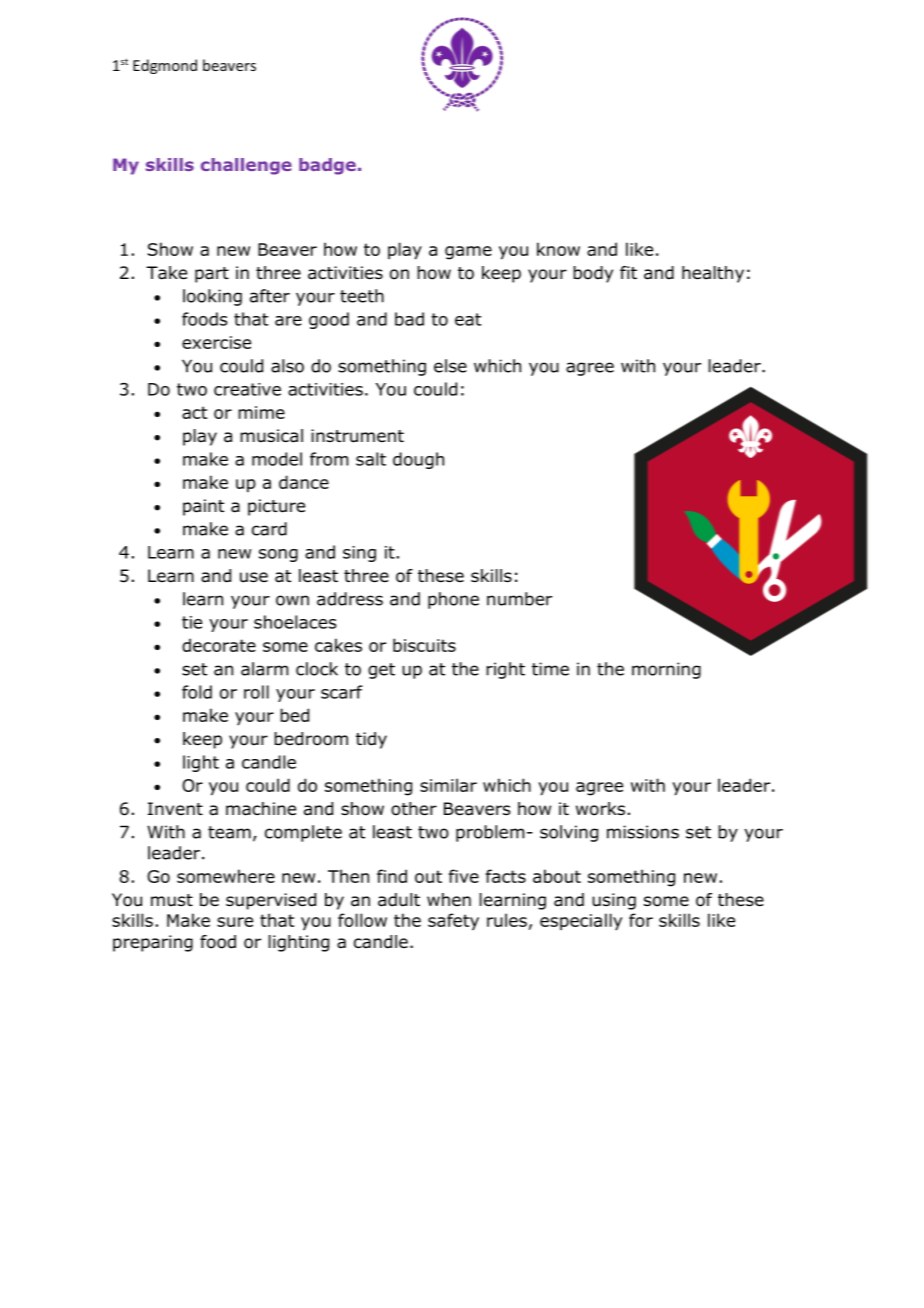  What do you see at coordinates (666, 670) in the image?
I see `morning` at bounding box center [666, 670].
